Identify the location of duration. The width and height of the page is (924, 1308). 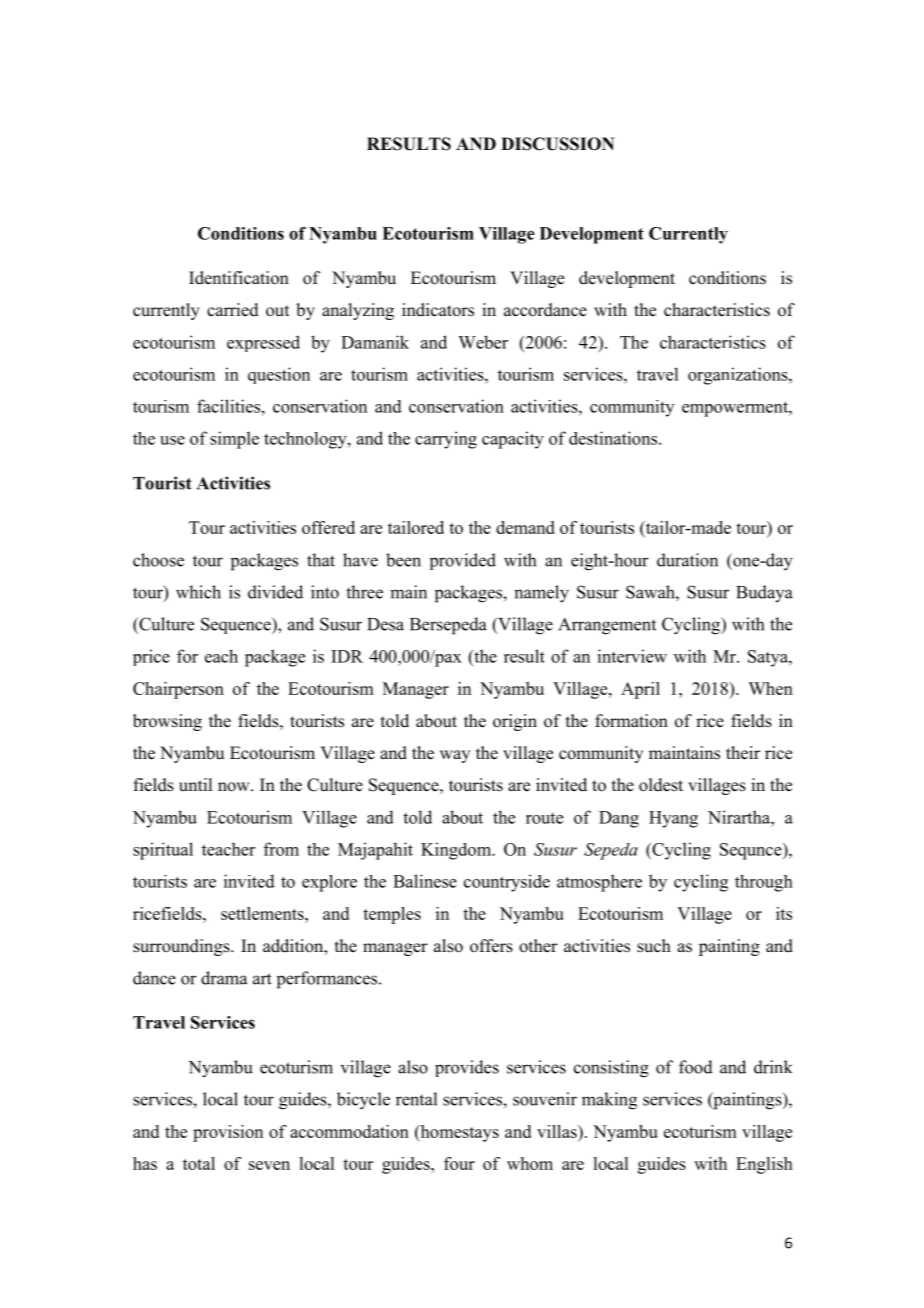
(687, 560).
